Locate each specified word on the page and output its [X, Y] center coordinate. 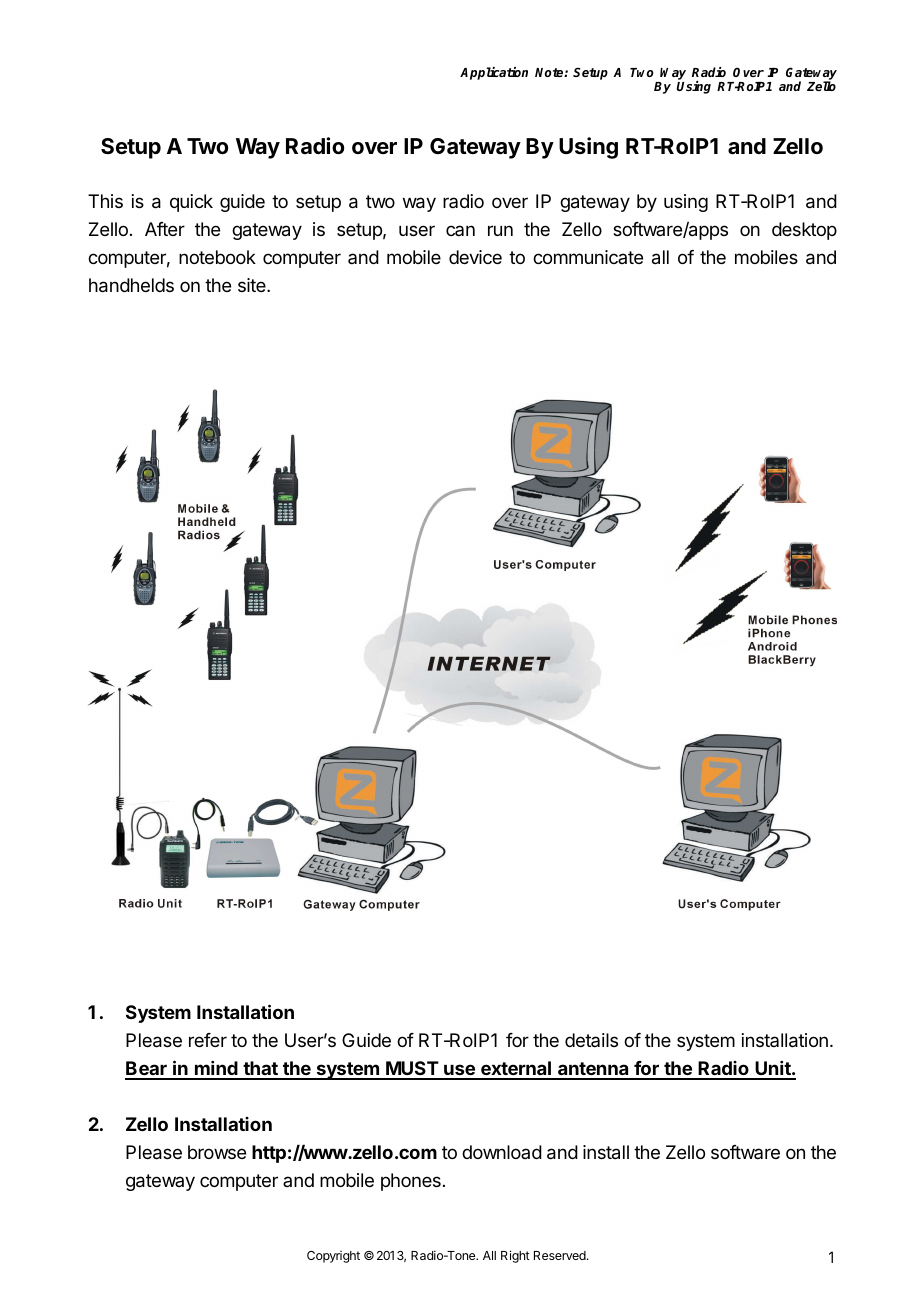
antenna [593, 1070]
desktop [804, 231]
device [475, 257]
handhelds [131, 285]
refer [208, 1040]
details [591, 1040]
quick [191, 203]
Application [494, 73]
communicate [588, 257]
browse [217, 1152]
